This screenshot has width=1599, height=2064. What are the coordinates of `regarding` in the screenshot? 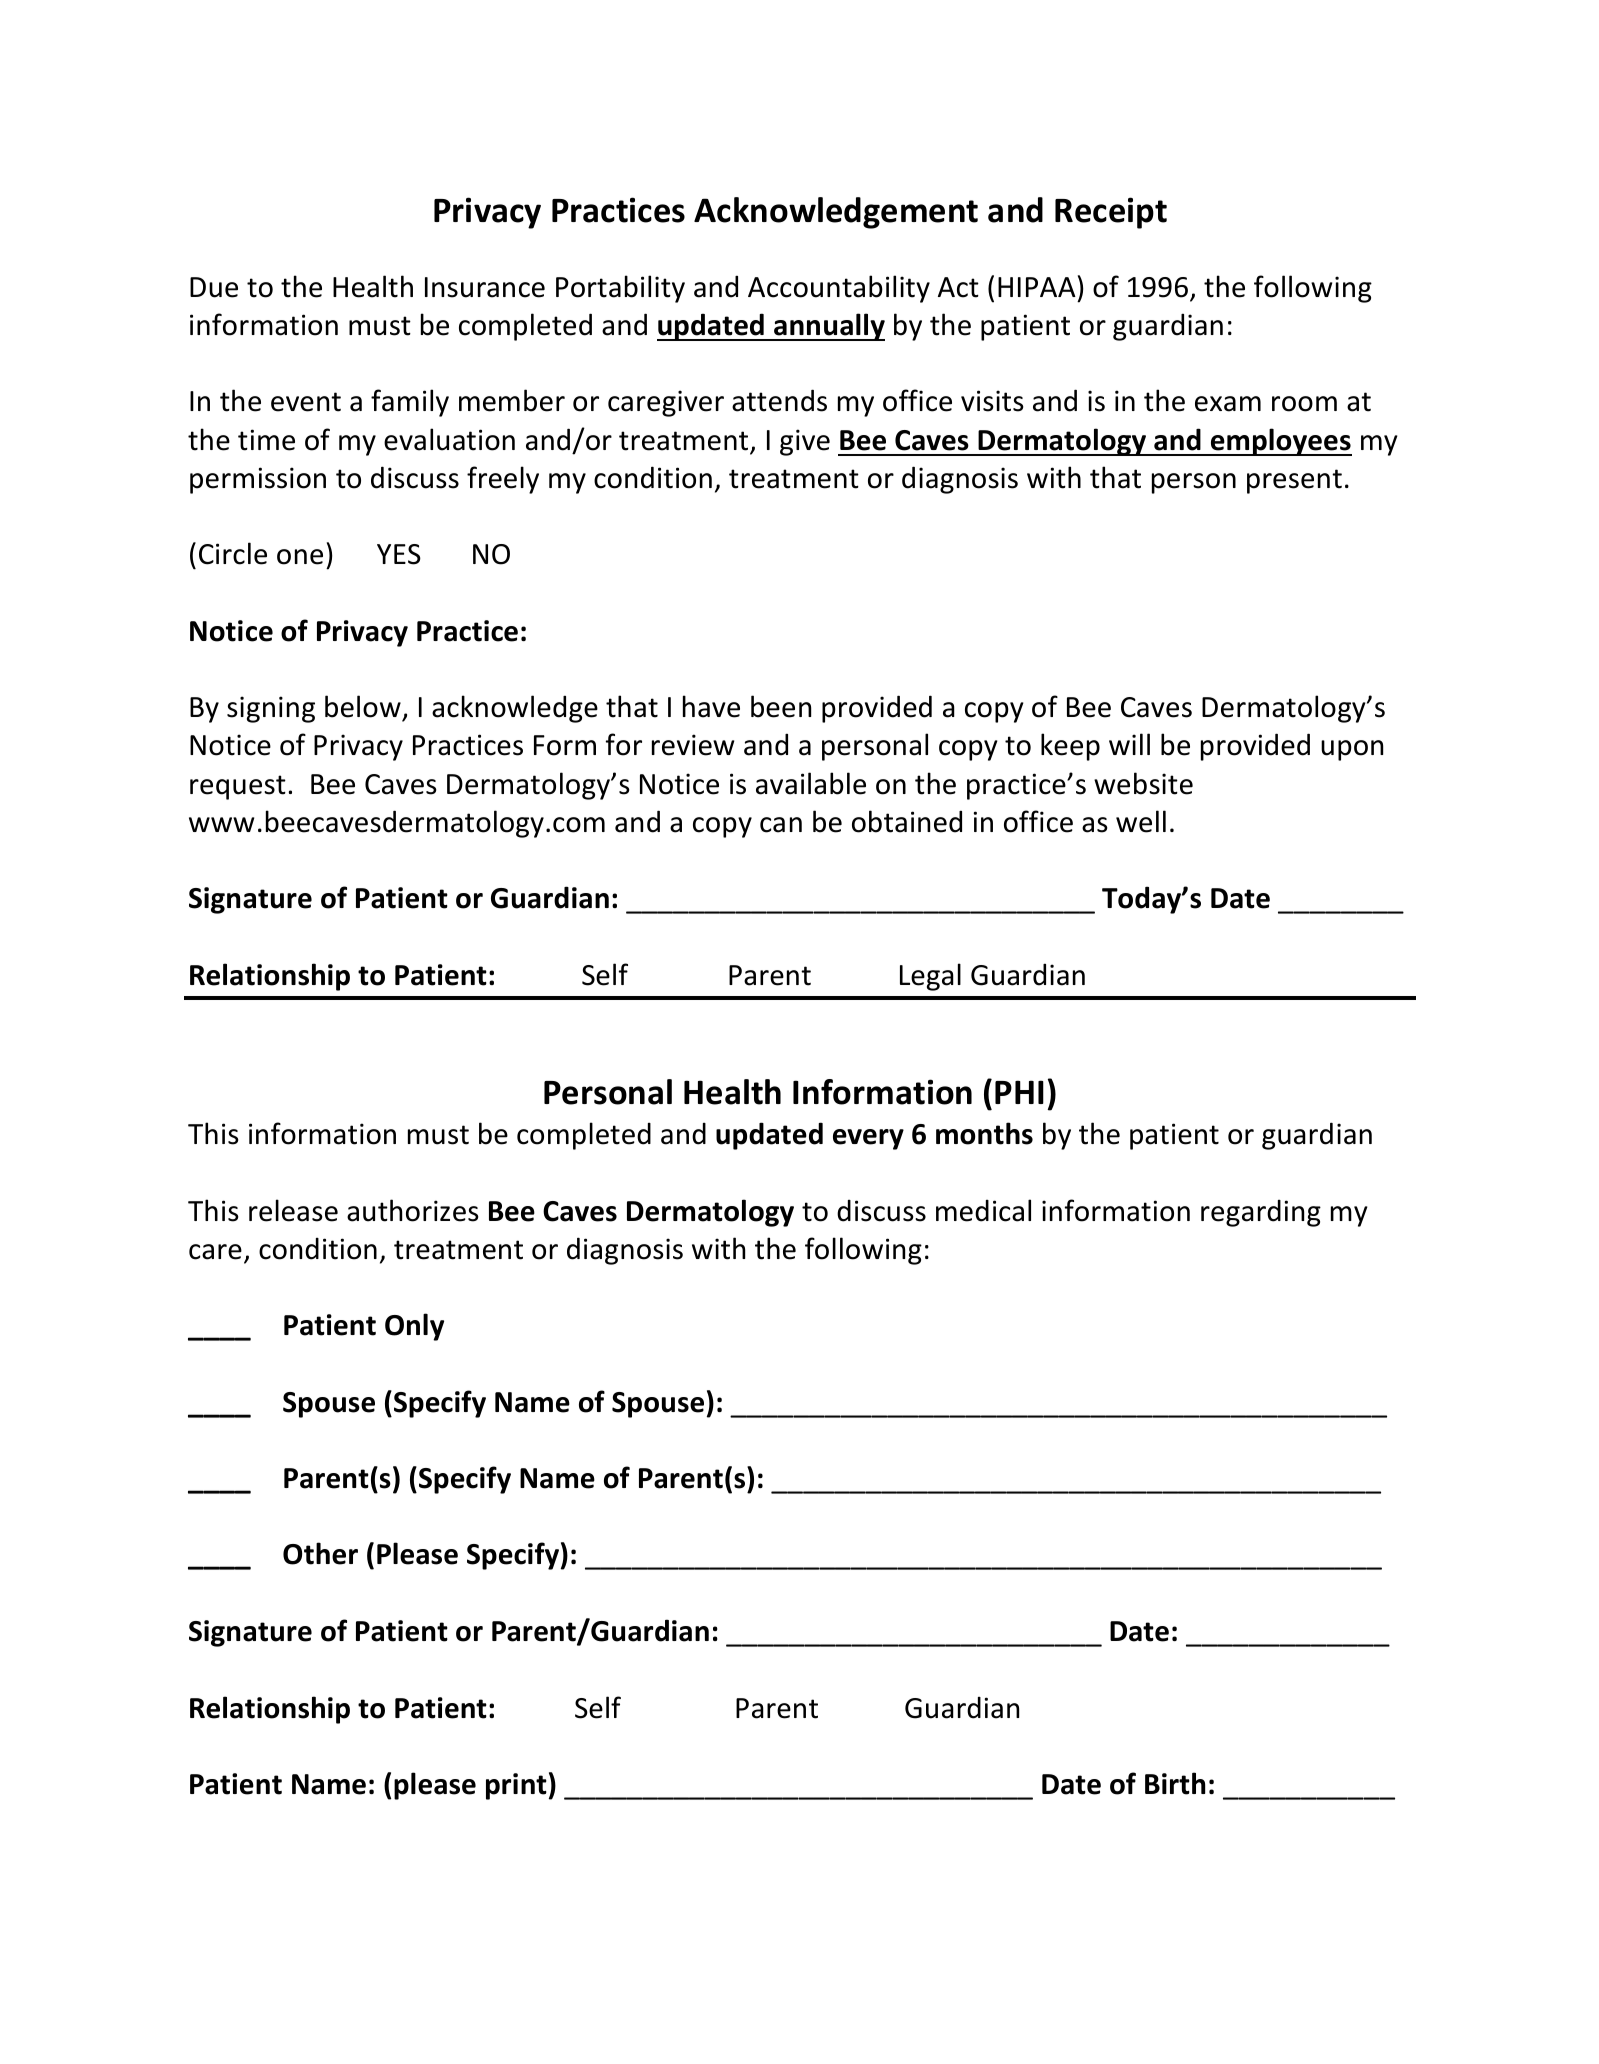 It's located at (1261, 1213).
